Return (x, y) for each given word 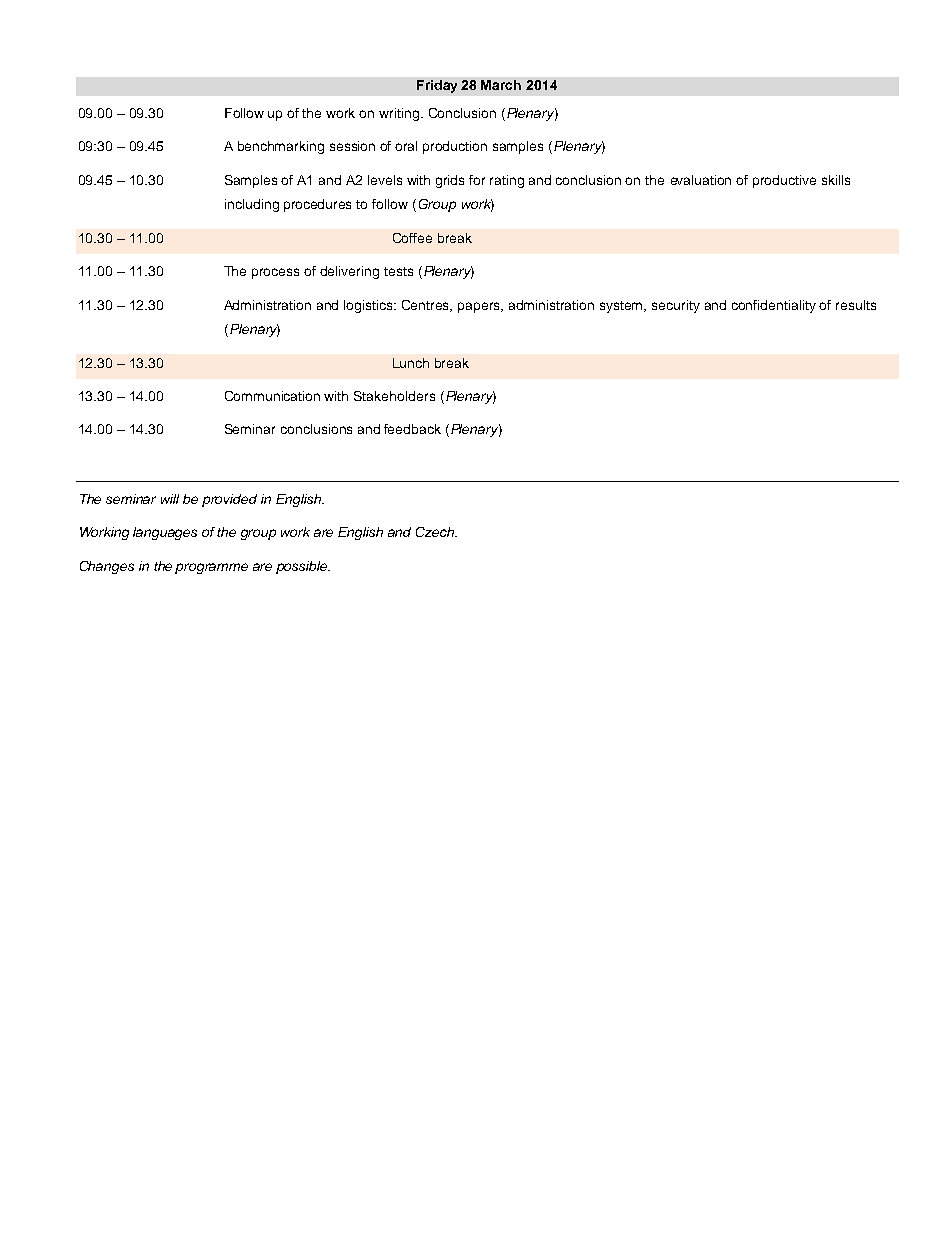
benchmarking (281, 147)
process (275, 273)
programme (211, 568)
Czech (436, 532)
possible (303, 567)
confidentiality (774, 306)
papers (480, 307)
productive (784, 181)
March (501, 85)
